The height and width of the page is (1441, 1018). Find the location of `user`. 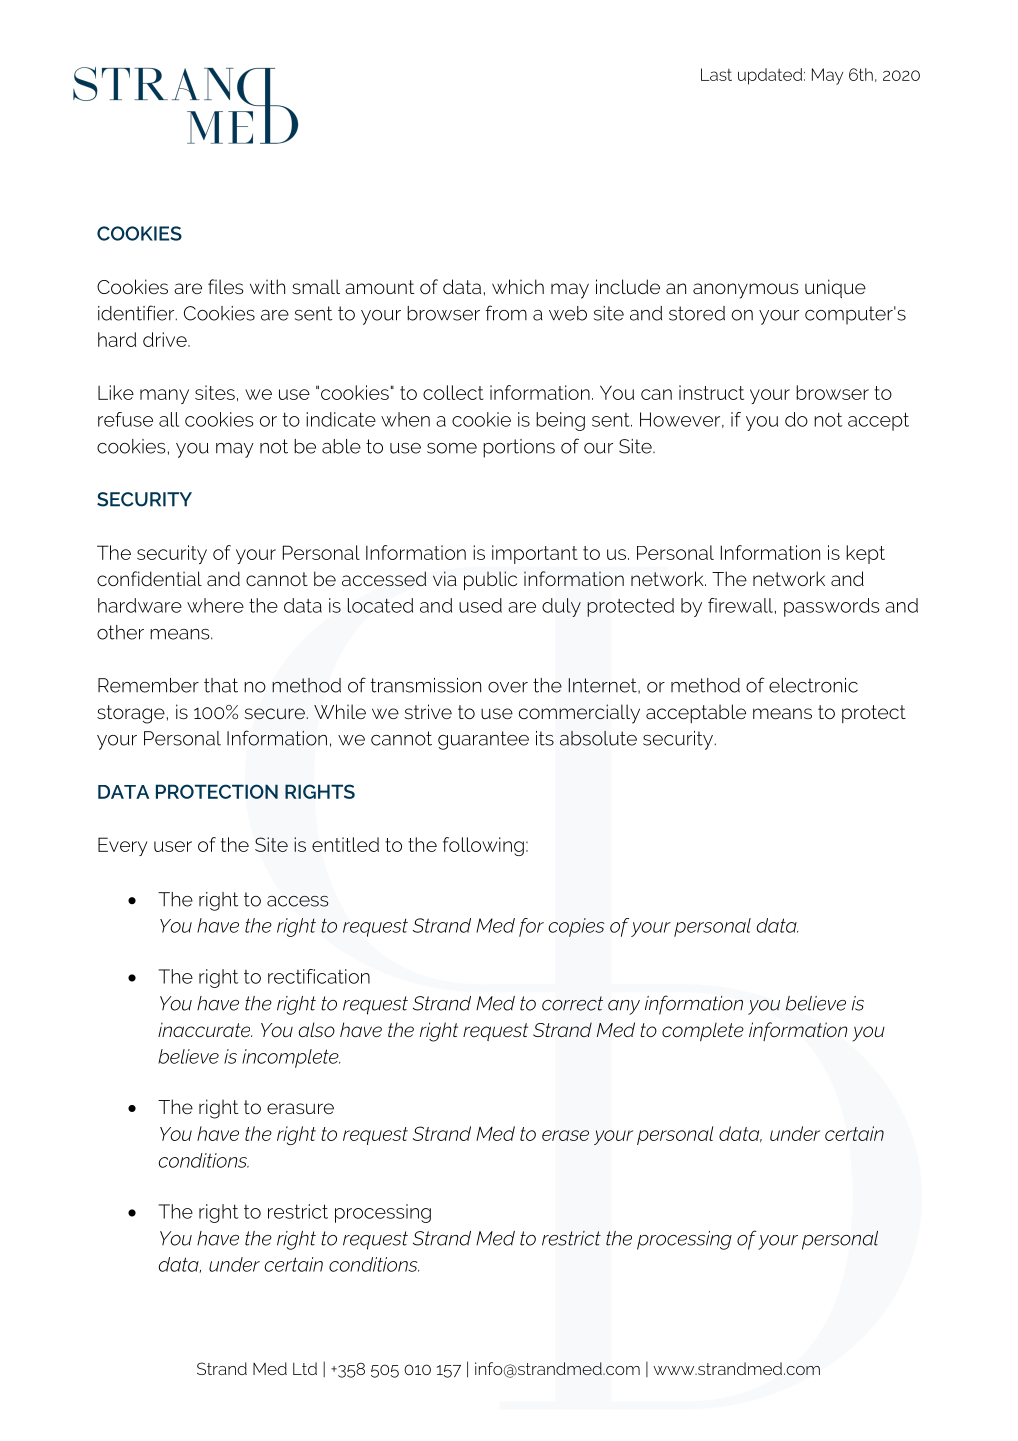

user is located at coordinates (173, 846).
